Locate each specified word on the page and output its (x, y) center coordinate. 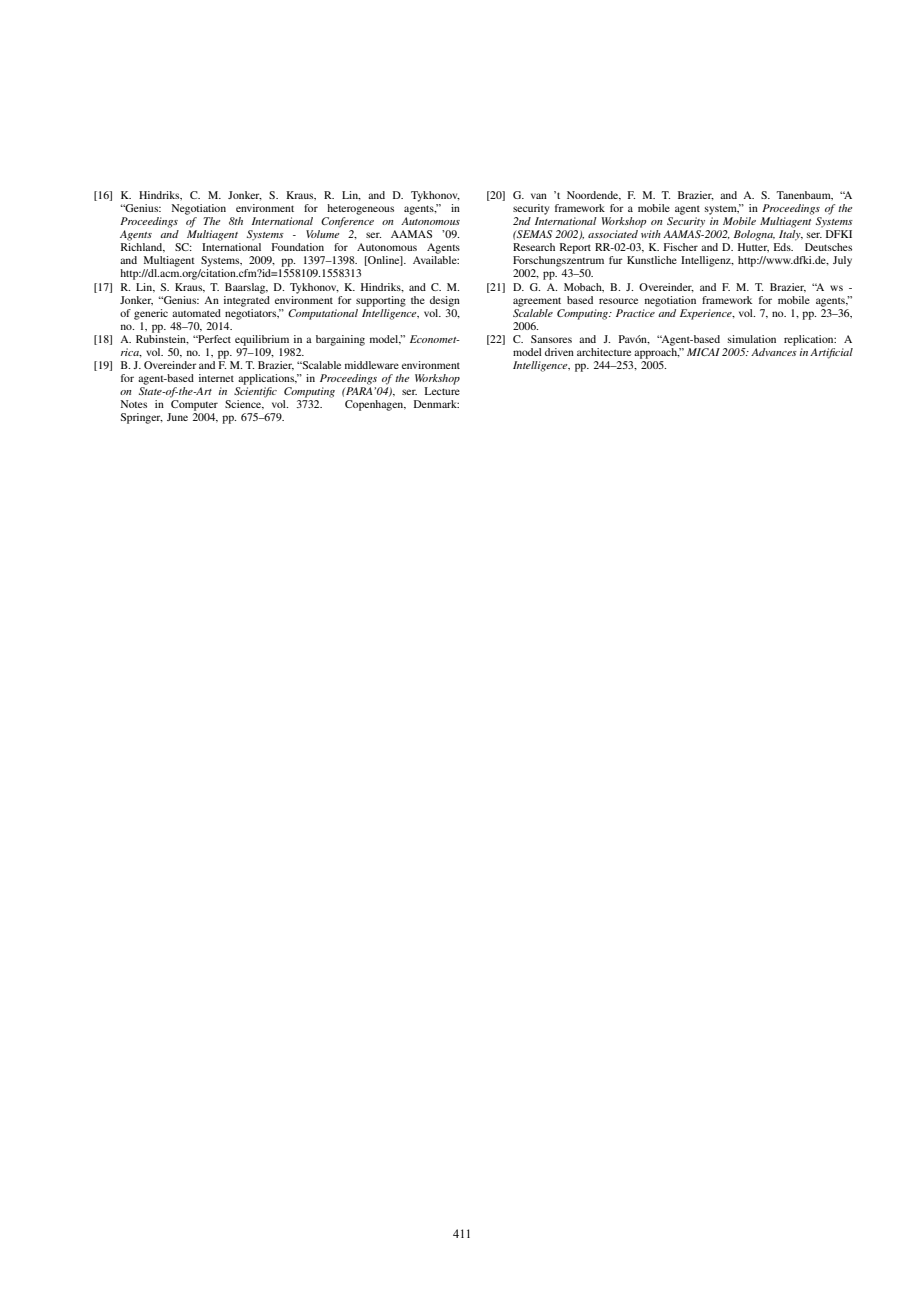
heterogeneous (360, 209)
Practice (635, 313)
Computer (194, 405)
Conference (347, 222)
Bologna (754, 235)
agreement (537, 302)
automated (196, 313)
